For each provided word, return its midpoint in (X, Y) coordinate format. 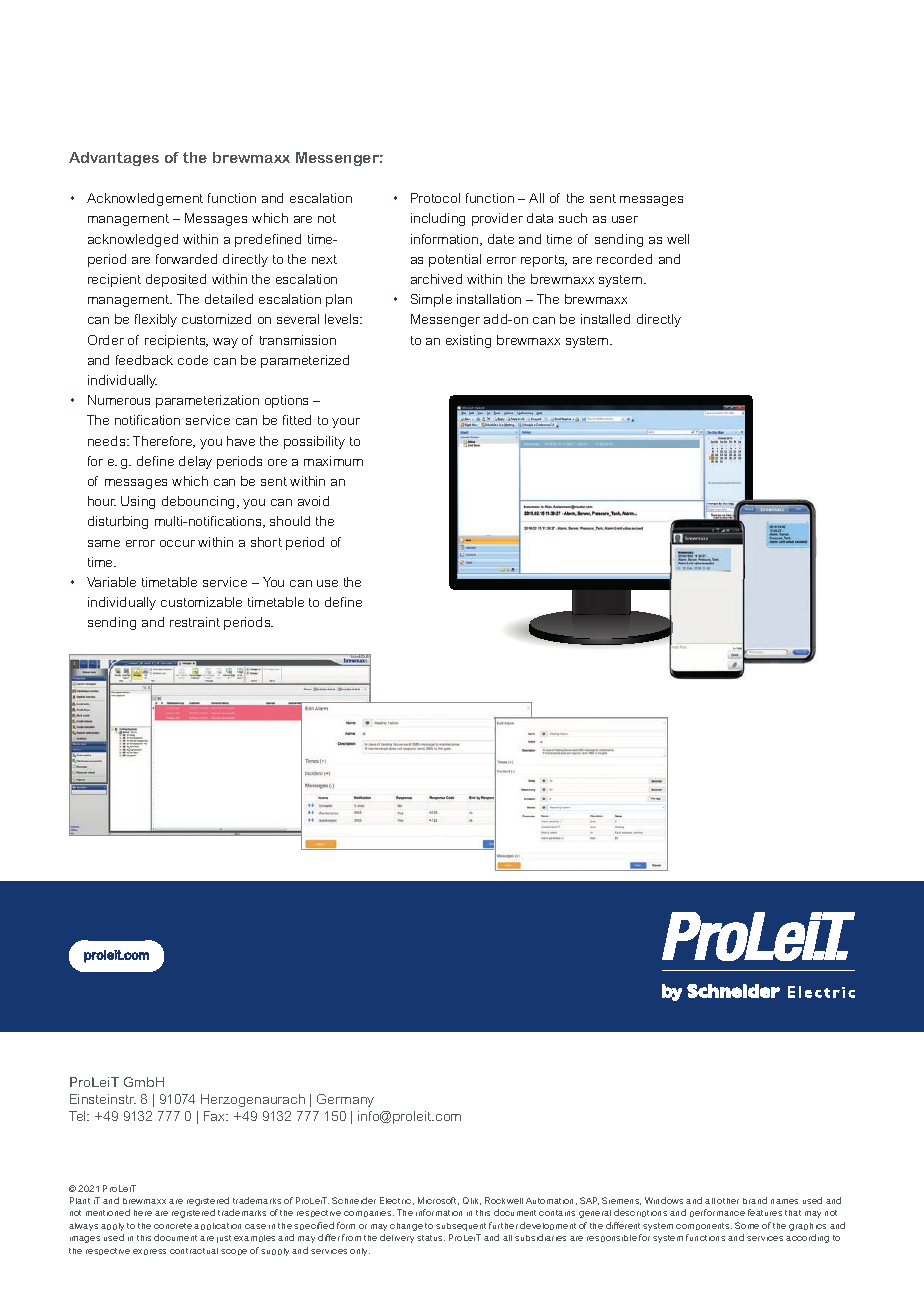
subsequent (461, 1227)
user (625, 219)
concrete (173, 1226)
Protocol (435, 198)
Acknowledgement (145, 199)
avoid (313, 501)
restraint (195, 622)
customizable (201, 602)
